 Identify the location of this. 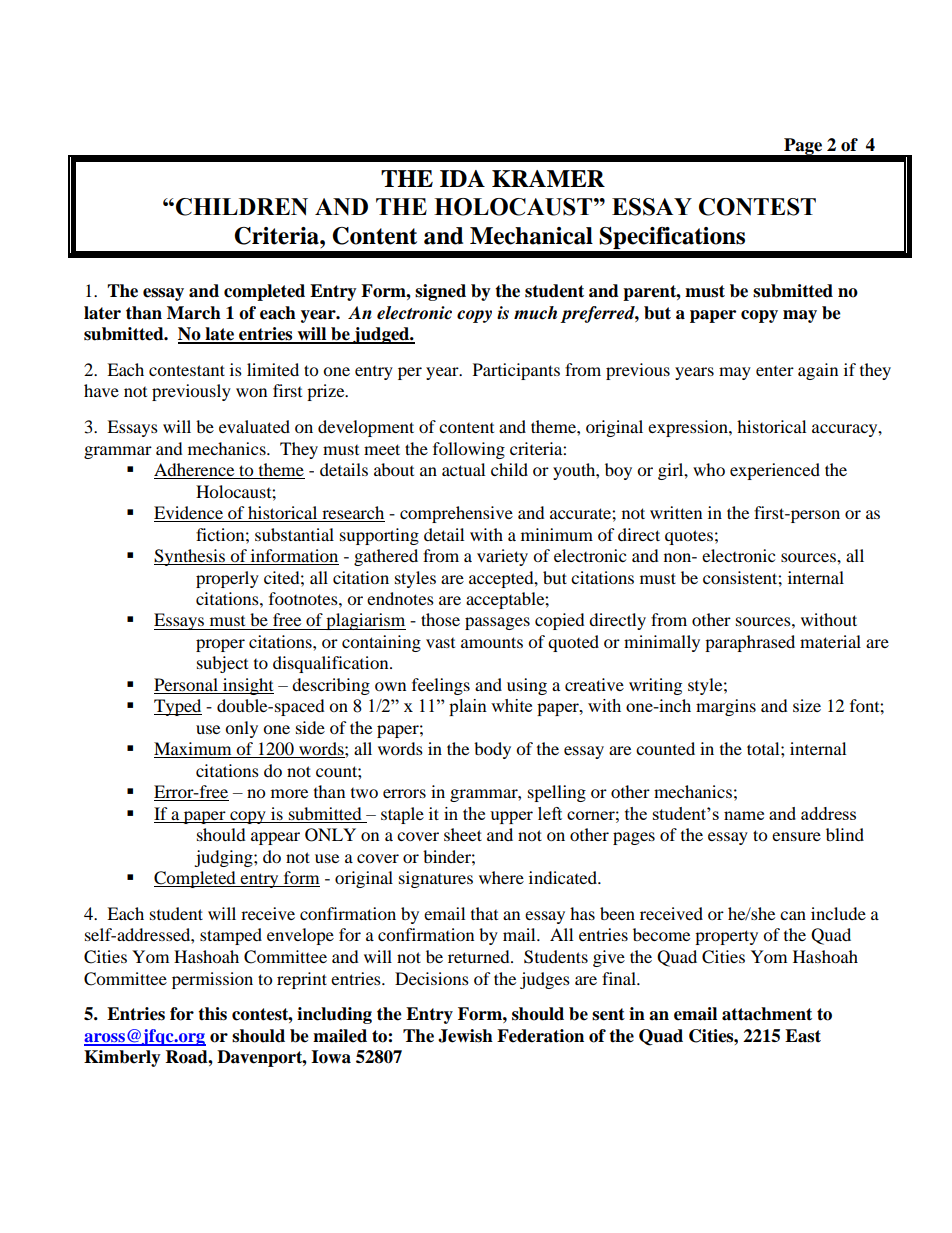
(212, 1014).
